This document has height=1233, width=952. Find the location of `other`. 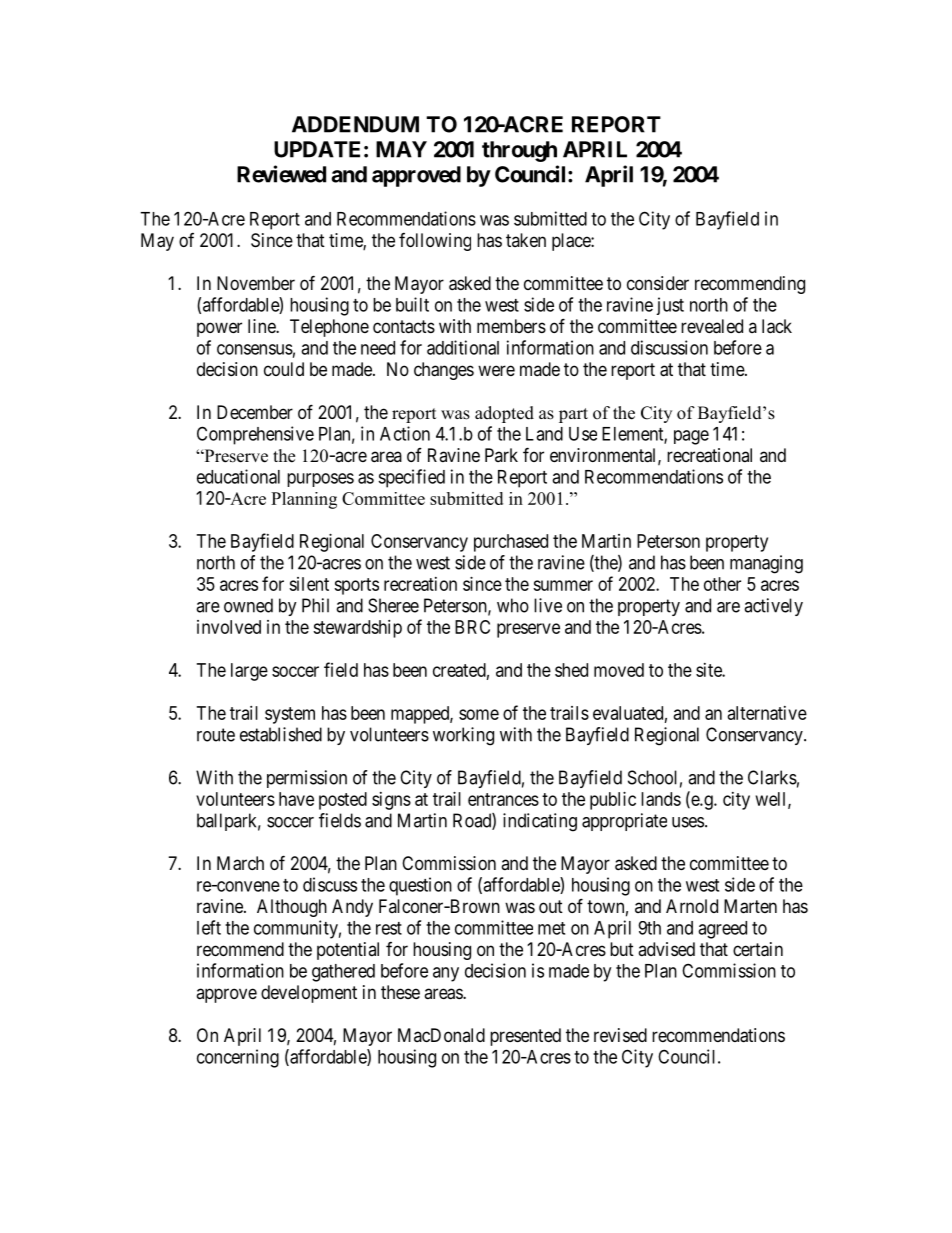

other is located at coordinates (722, 584).
